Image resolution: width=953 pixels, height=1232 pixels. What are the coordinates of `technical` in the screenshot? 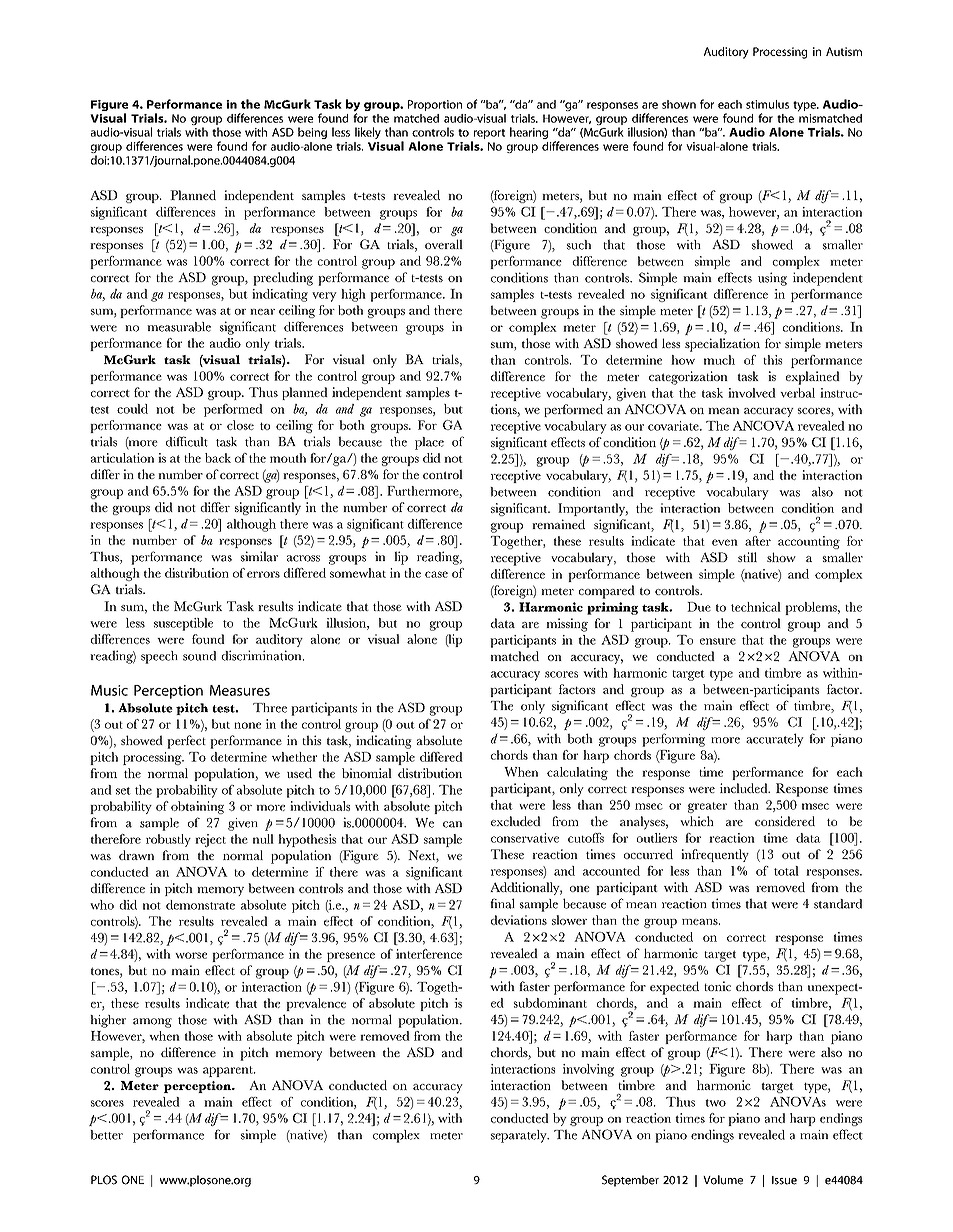 It's located at (756, 607).
